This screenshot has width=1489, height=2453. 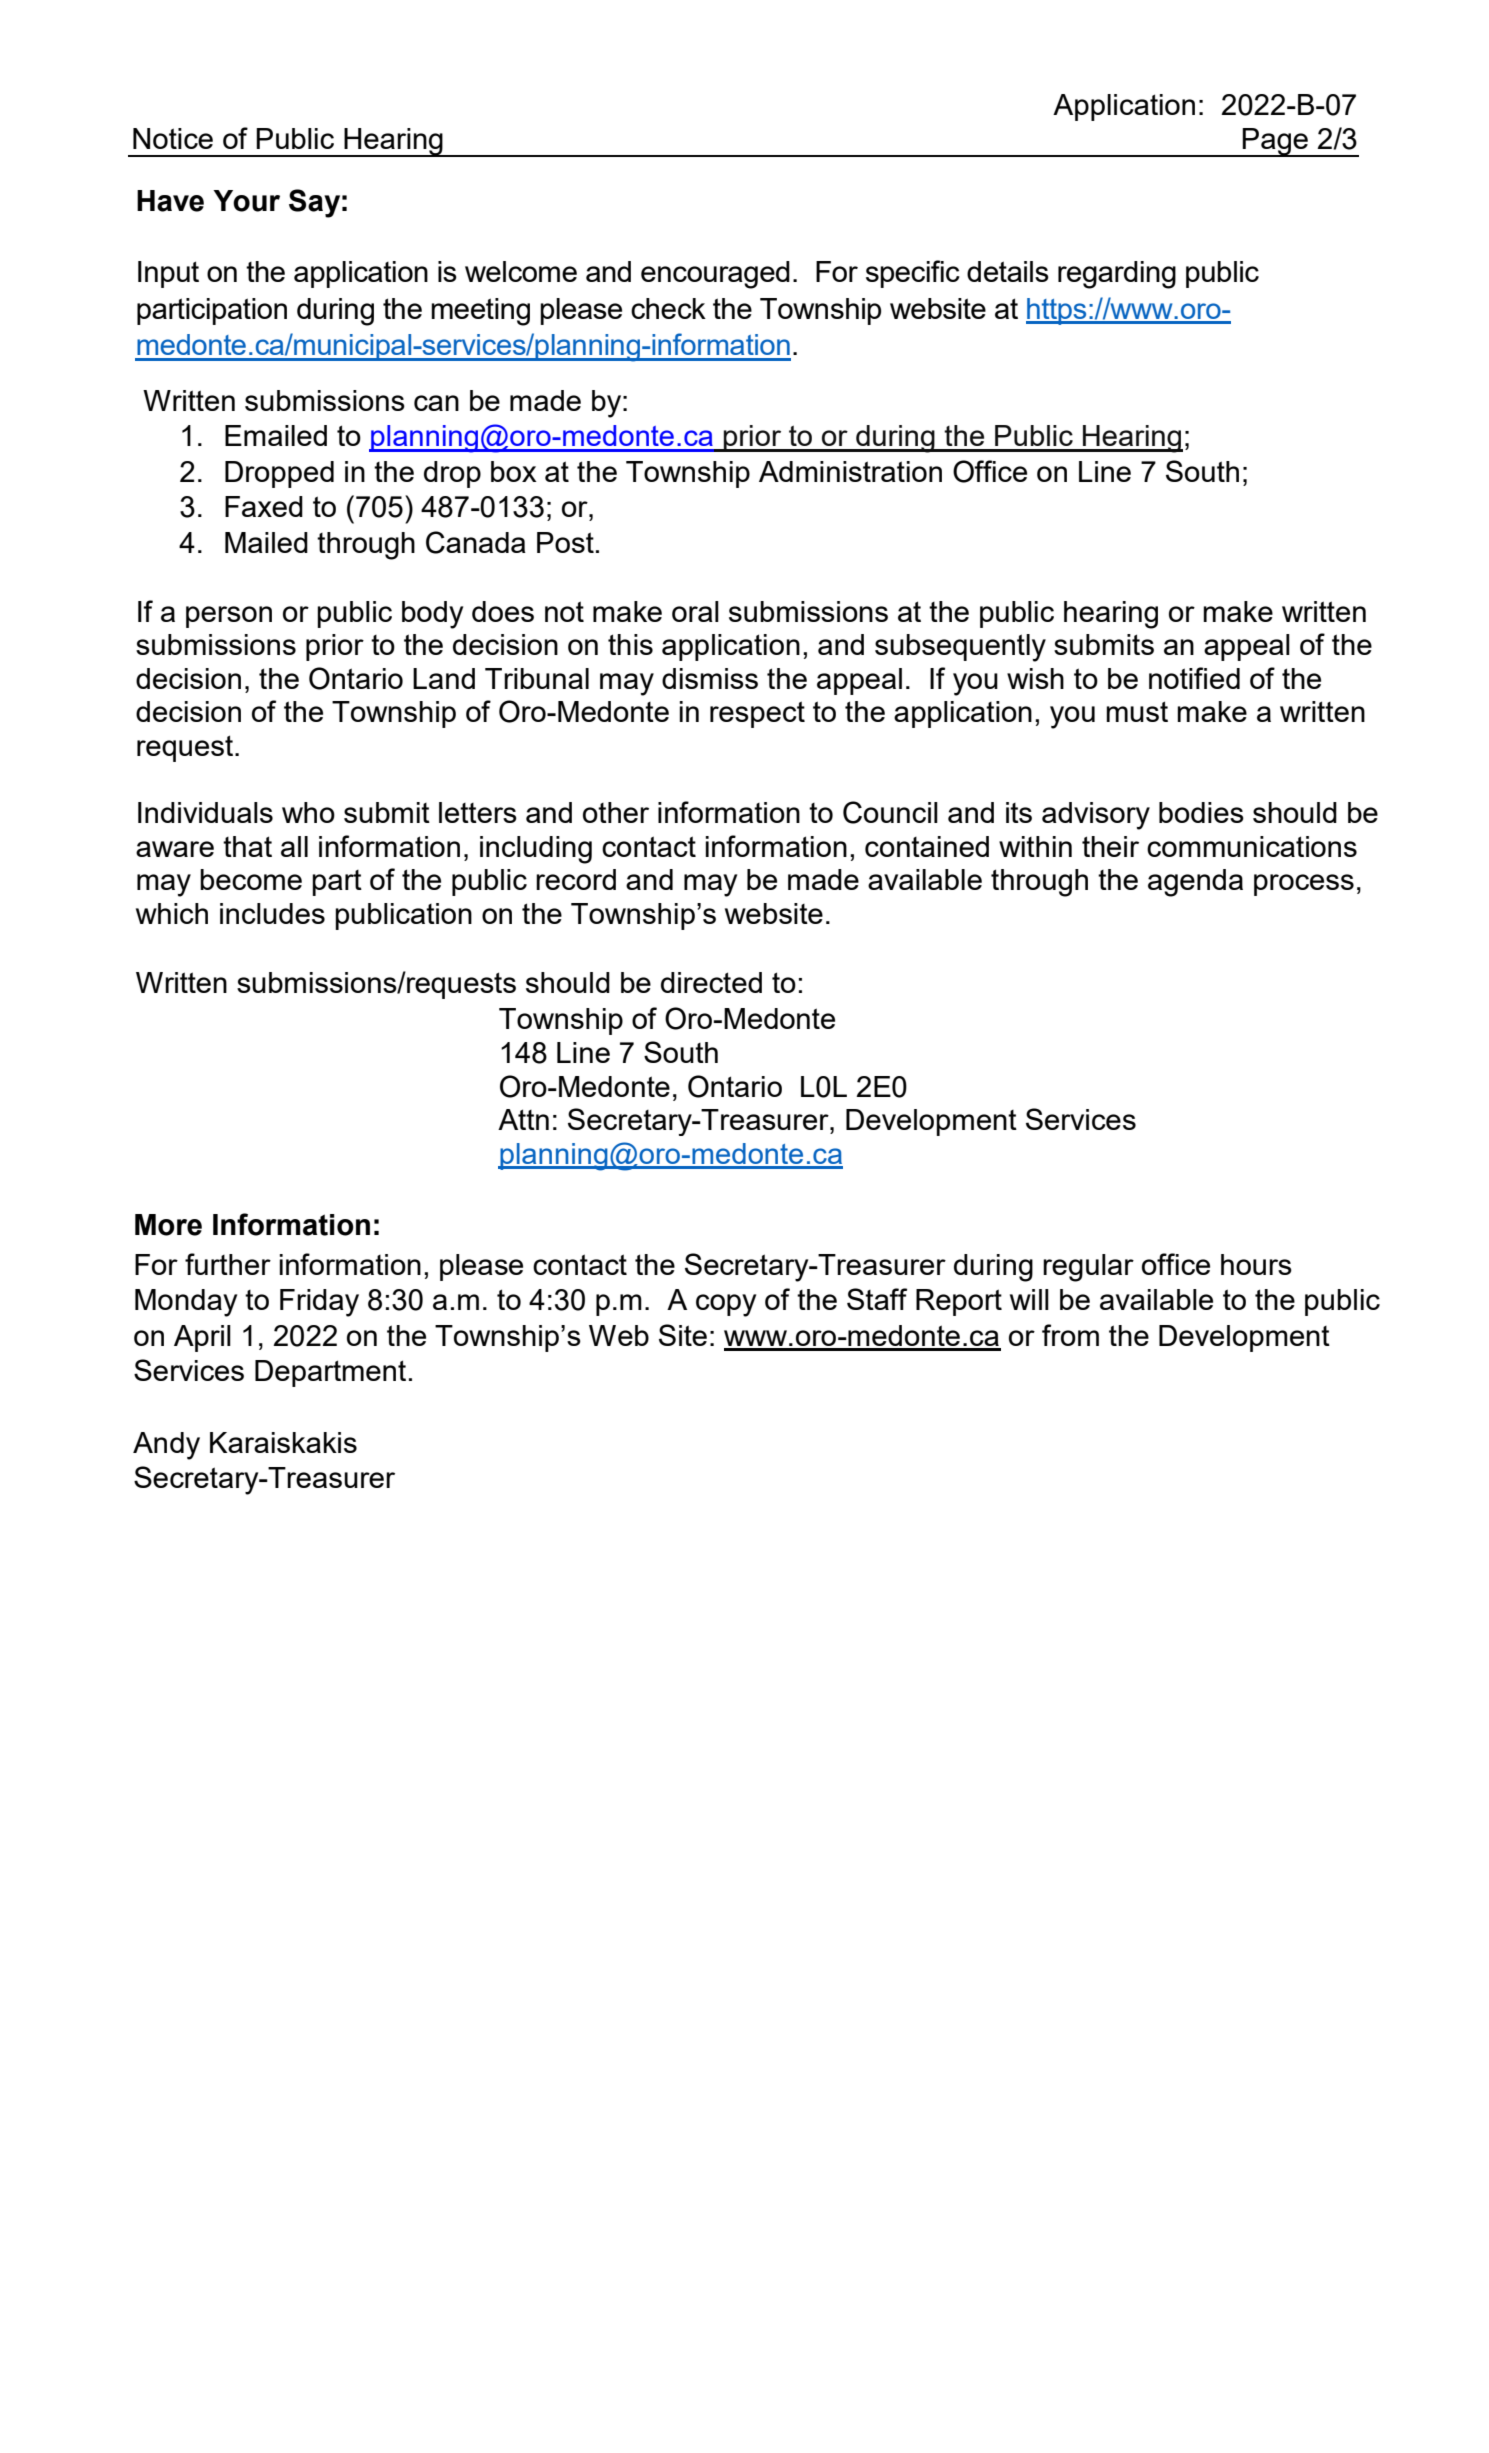 What do you see at coordinates (695, 611) in the screenshot?
I see `oral` at bounding box center [695, 611].
